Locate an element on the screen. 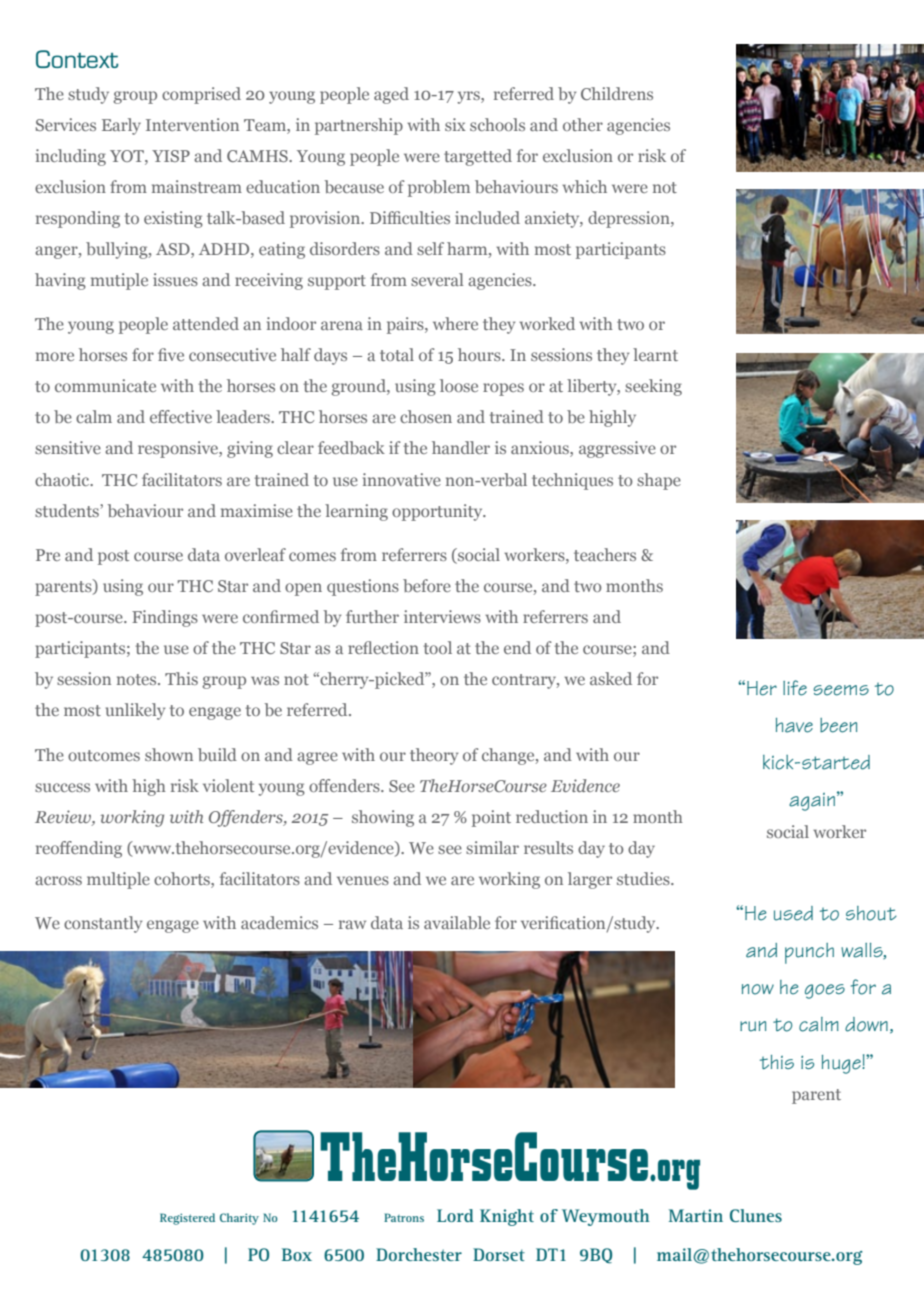 This screenshot has height=1308, width=924. Childrens is located at coordinates (617, 93).
